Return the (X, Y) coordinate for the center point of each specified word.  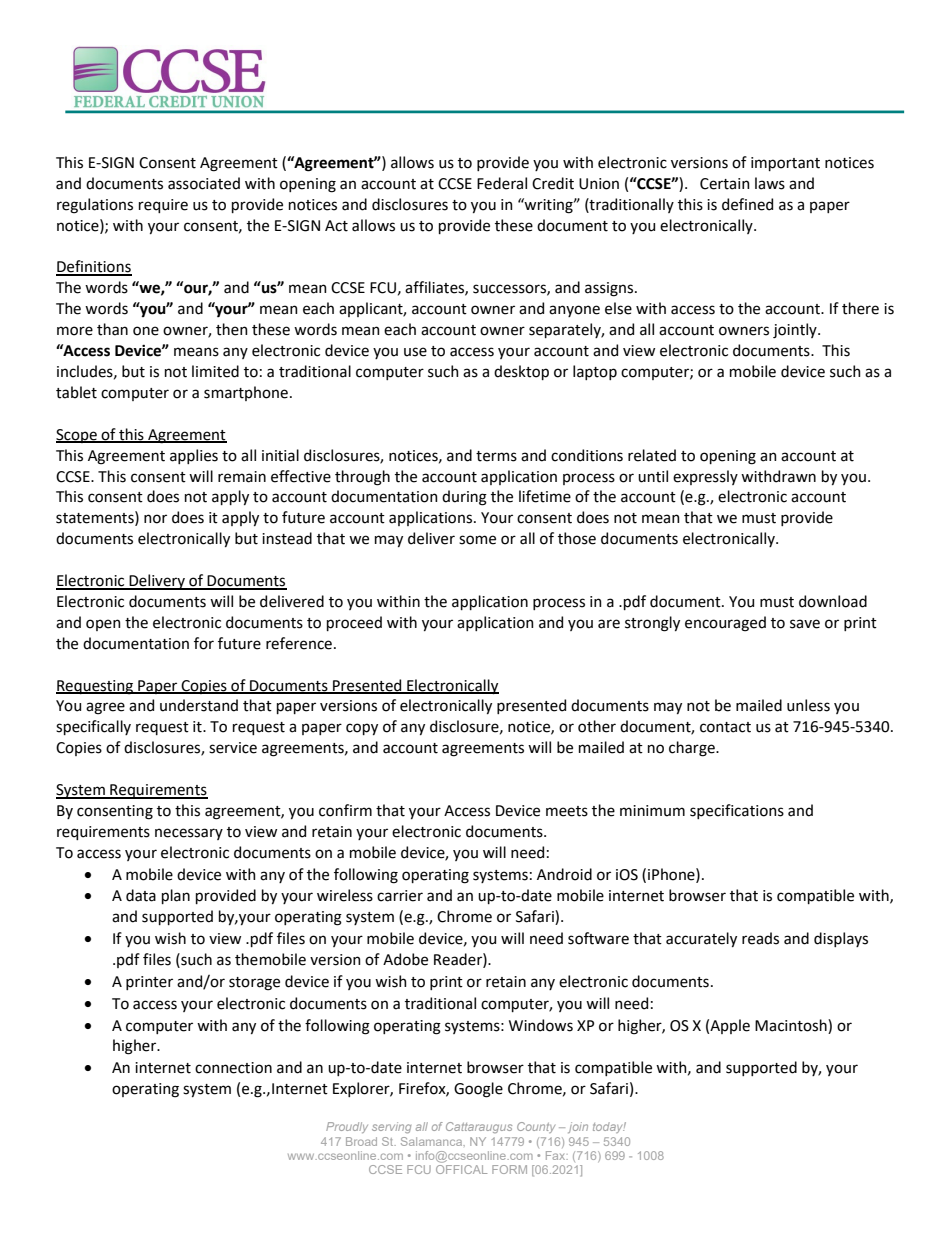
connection (233, 1068)
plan (176, 896)
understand (199, 705)
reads (760, 938)
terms (496, 456)
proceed (354, 623)
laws (770, 183)
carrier (400, 896)
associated (204, 183)
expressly (705, 477)
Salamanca (433, 1141)
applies (194, 456)
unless (808, 705)
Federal (502, 183)
